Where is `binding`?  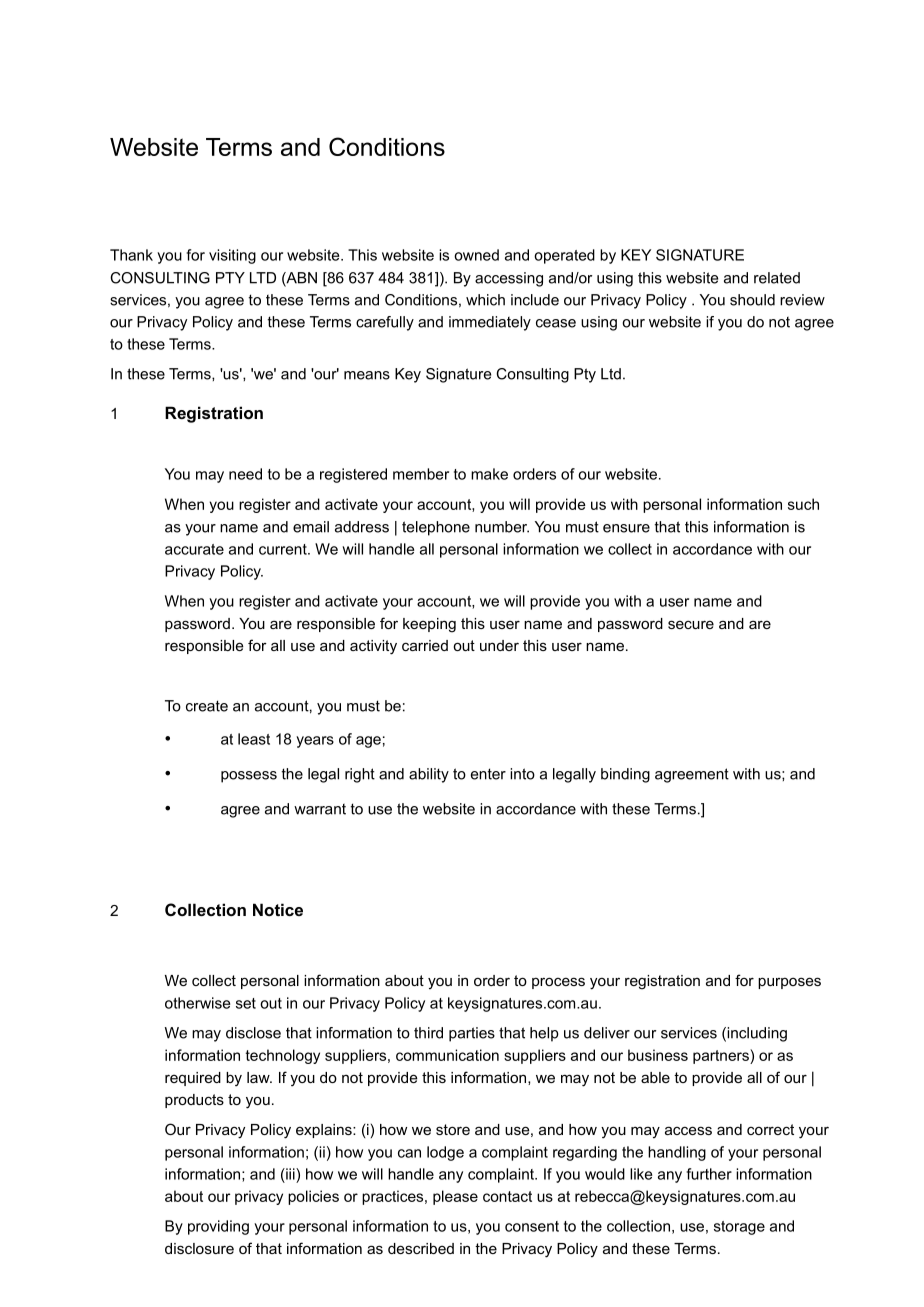
binding is located at coordinates (625, 775).
